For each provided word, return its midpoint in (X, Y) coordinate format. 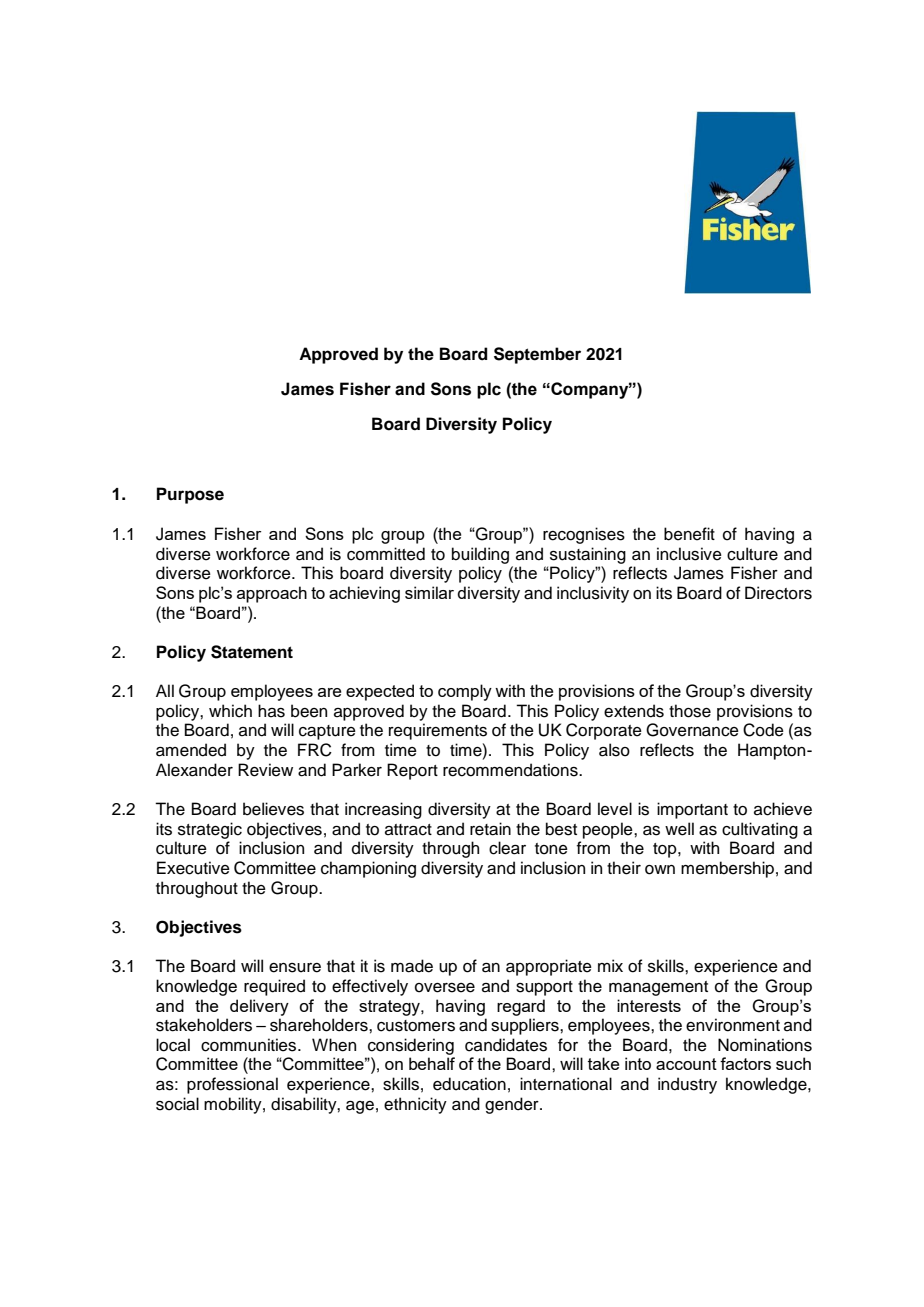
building (480, 555)
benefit (689, 534)
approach (272, 594)
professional (232, 1085)
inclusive (689, 554)
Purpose (190, 495)
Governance (692, 730)
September (537, 355)
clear (507, 848)
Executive (193, 868)
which (230, 711)
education (469, 1084)
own (660, 870)
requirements (438, 731)
